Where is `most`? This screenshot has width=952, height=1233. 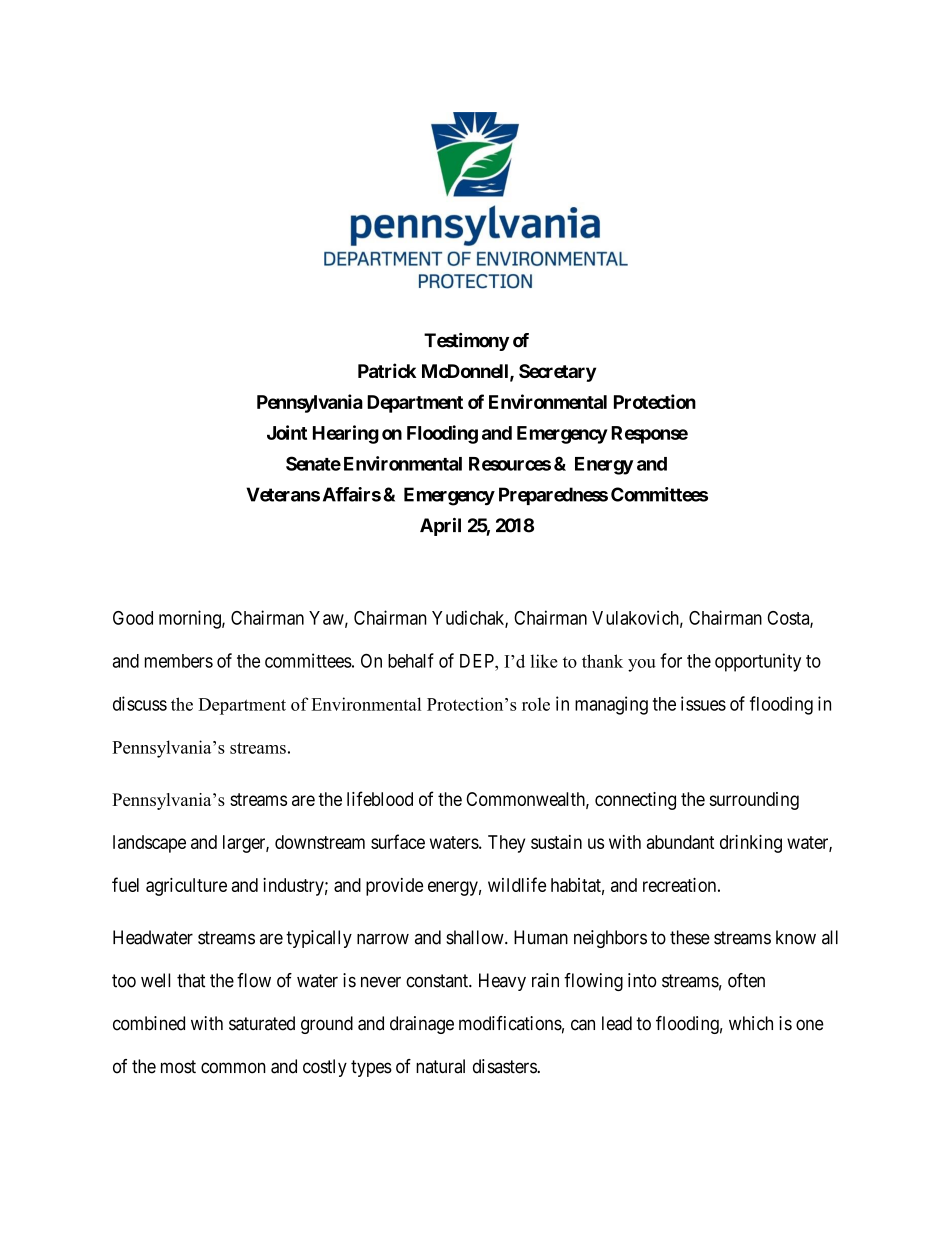 most is located at coordinates (178, 1067).
